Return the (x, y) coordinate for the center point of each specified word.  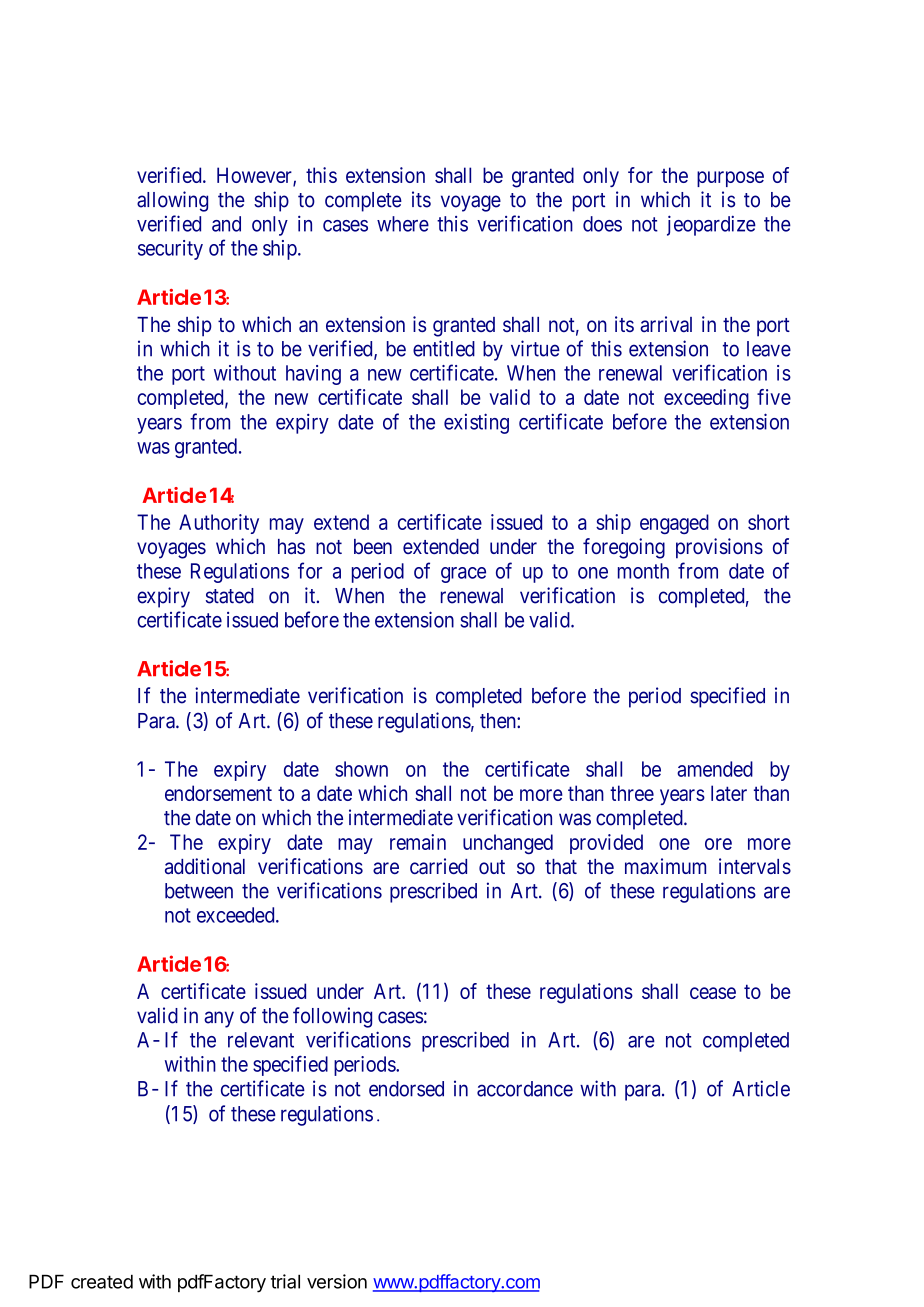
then (499, 721)
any (219, 1019)
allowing (172, 201)
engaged (674, 524)
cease (713, 993)
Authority (219, 524)
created (102, 1281)
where (403, 224)
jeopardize (711, 225)
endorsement (218, 793)
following (332, 1017)
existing (476, 423)
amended (715, 769)
